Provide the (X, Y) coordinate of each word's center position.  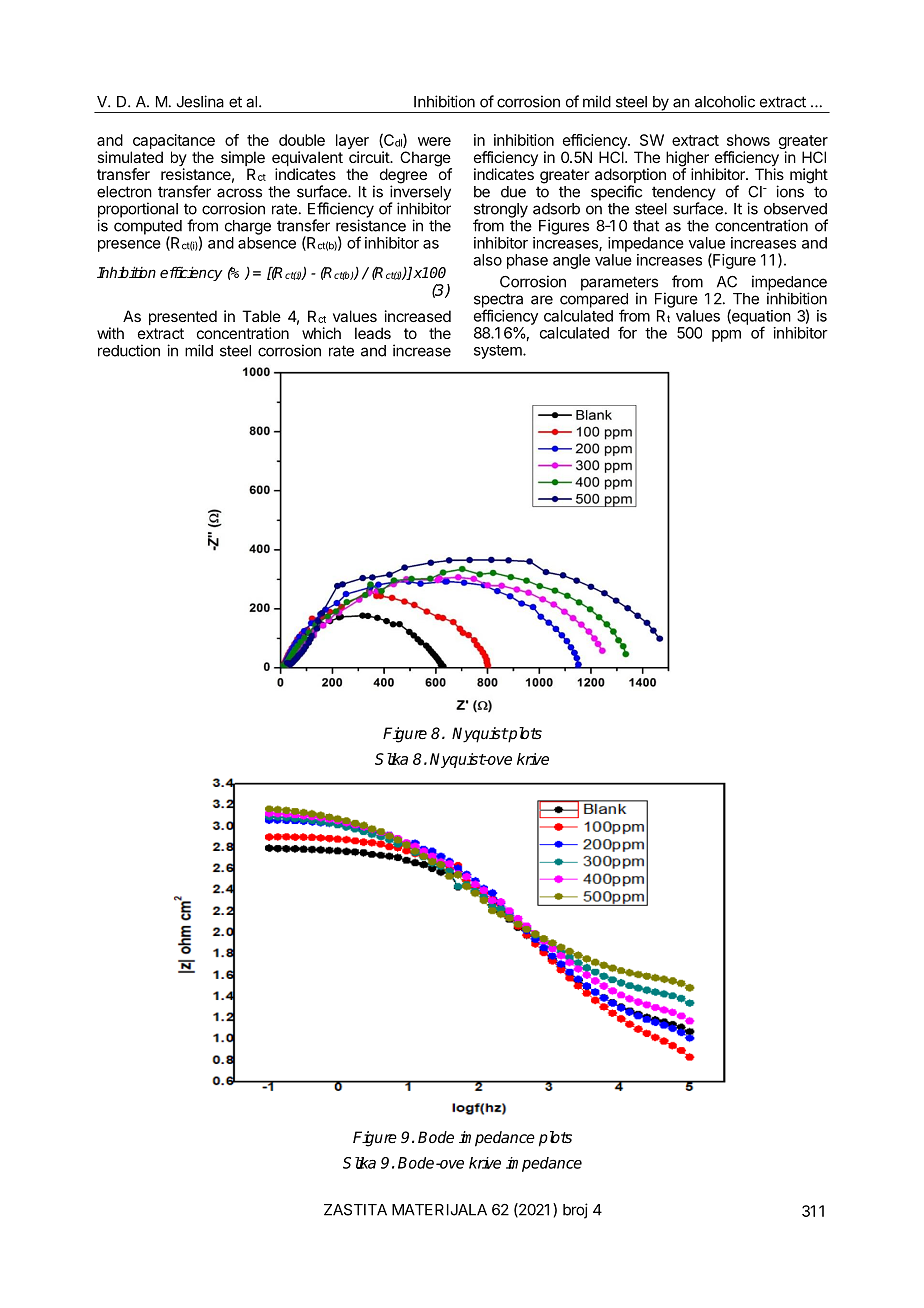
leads (373, 333)
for (627, 332)
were (434, 141)
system (499, 352)
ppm (726, 336)
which (321, 333)
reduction (129, 350)
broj (575, 1211)
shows (748, 140)
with (110, 333)
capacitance (173, 143)
